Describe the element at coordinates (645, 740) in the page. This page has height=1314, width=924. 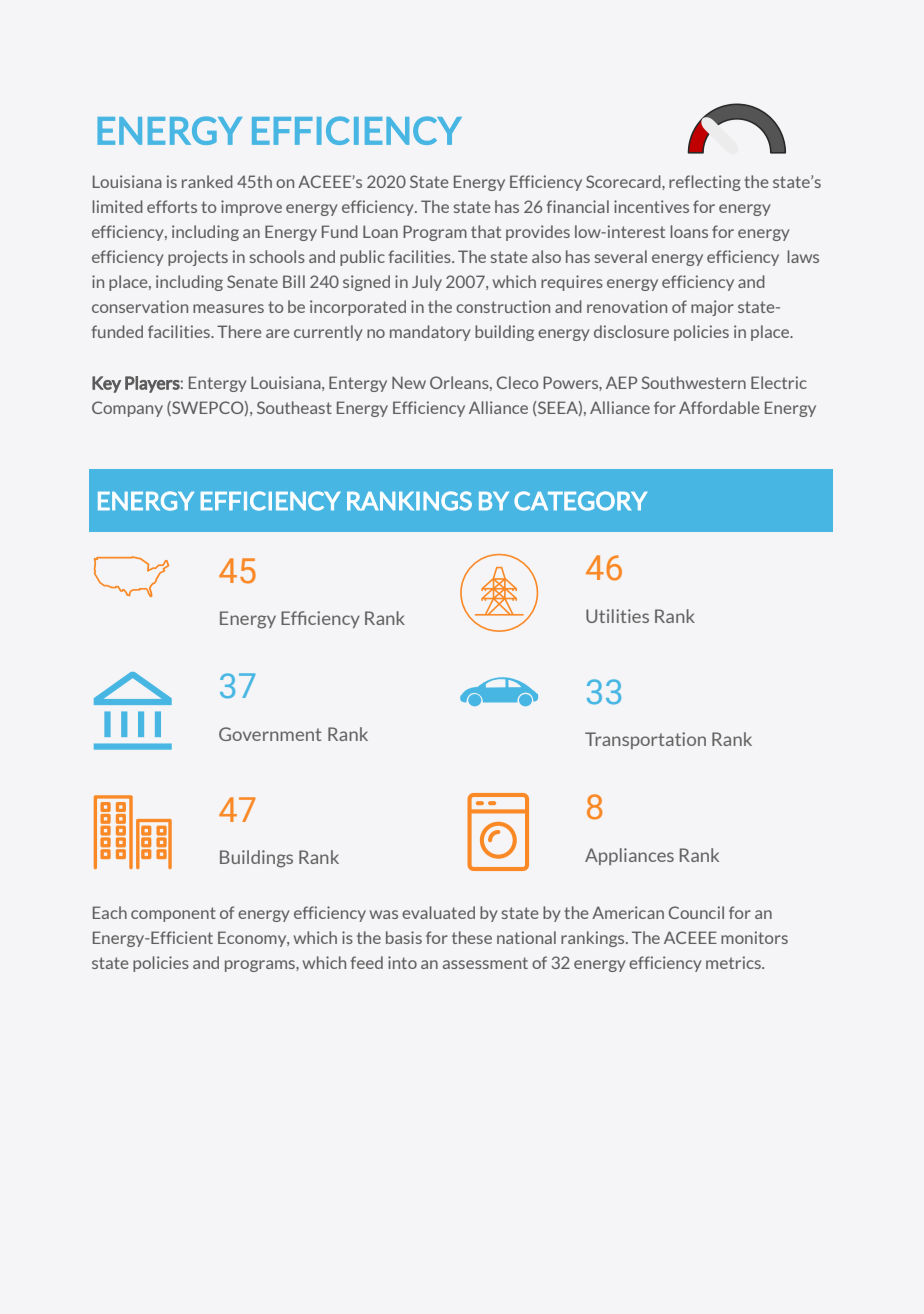
I see `Transportation` at that location.
